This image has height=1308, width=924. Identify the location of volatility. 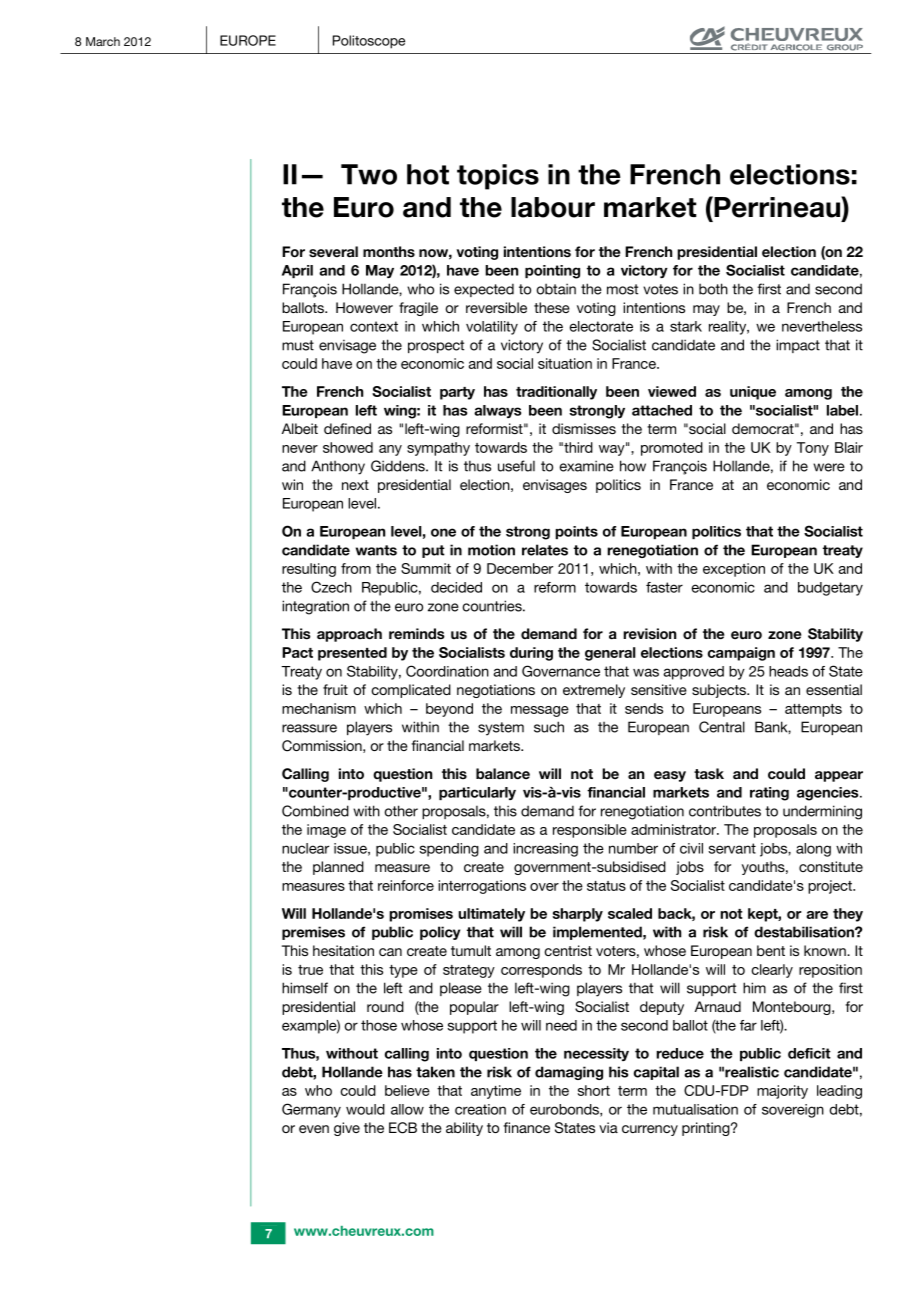
(492, 328).
